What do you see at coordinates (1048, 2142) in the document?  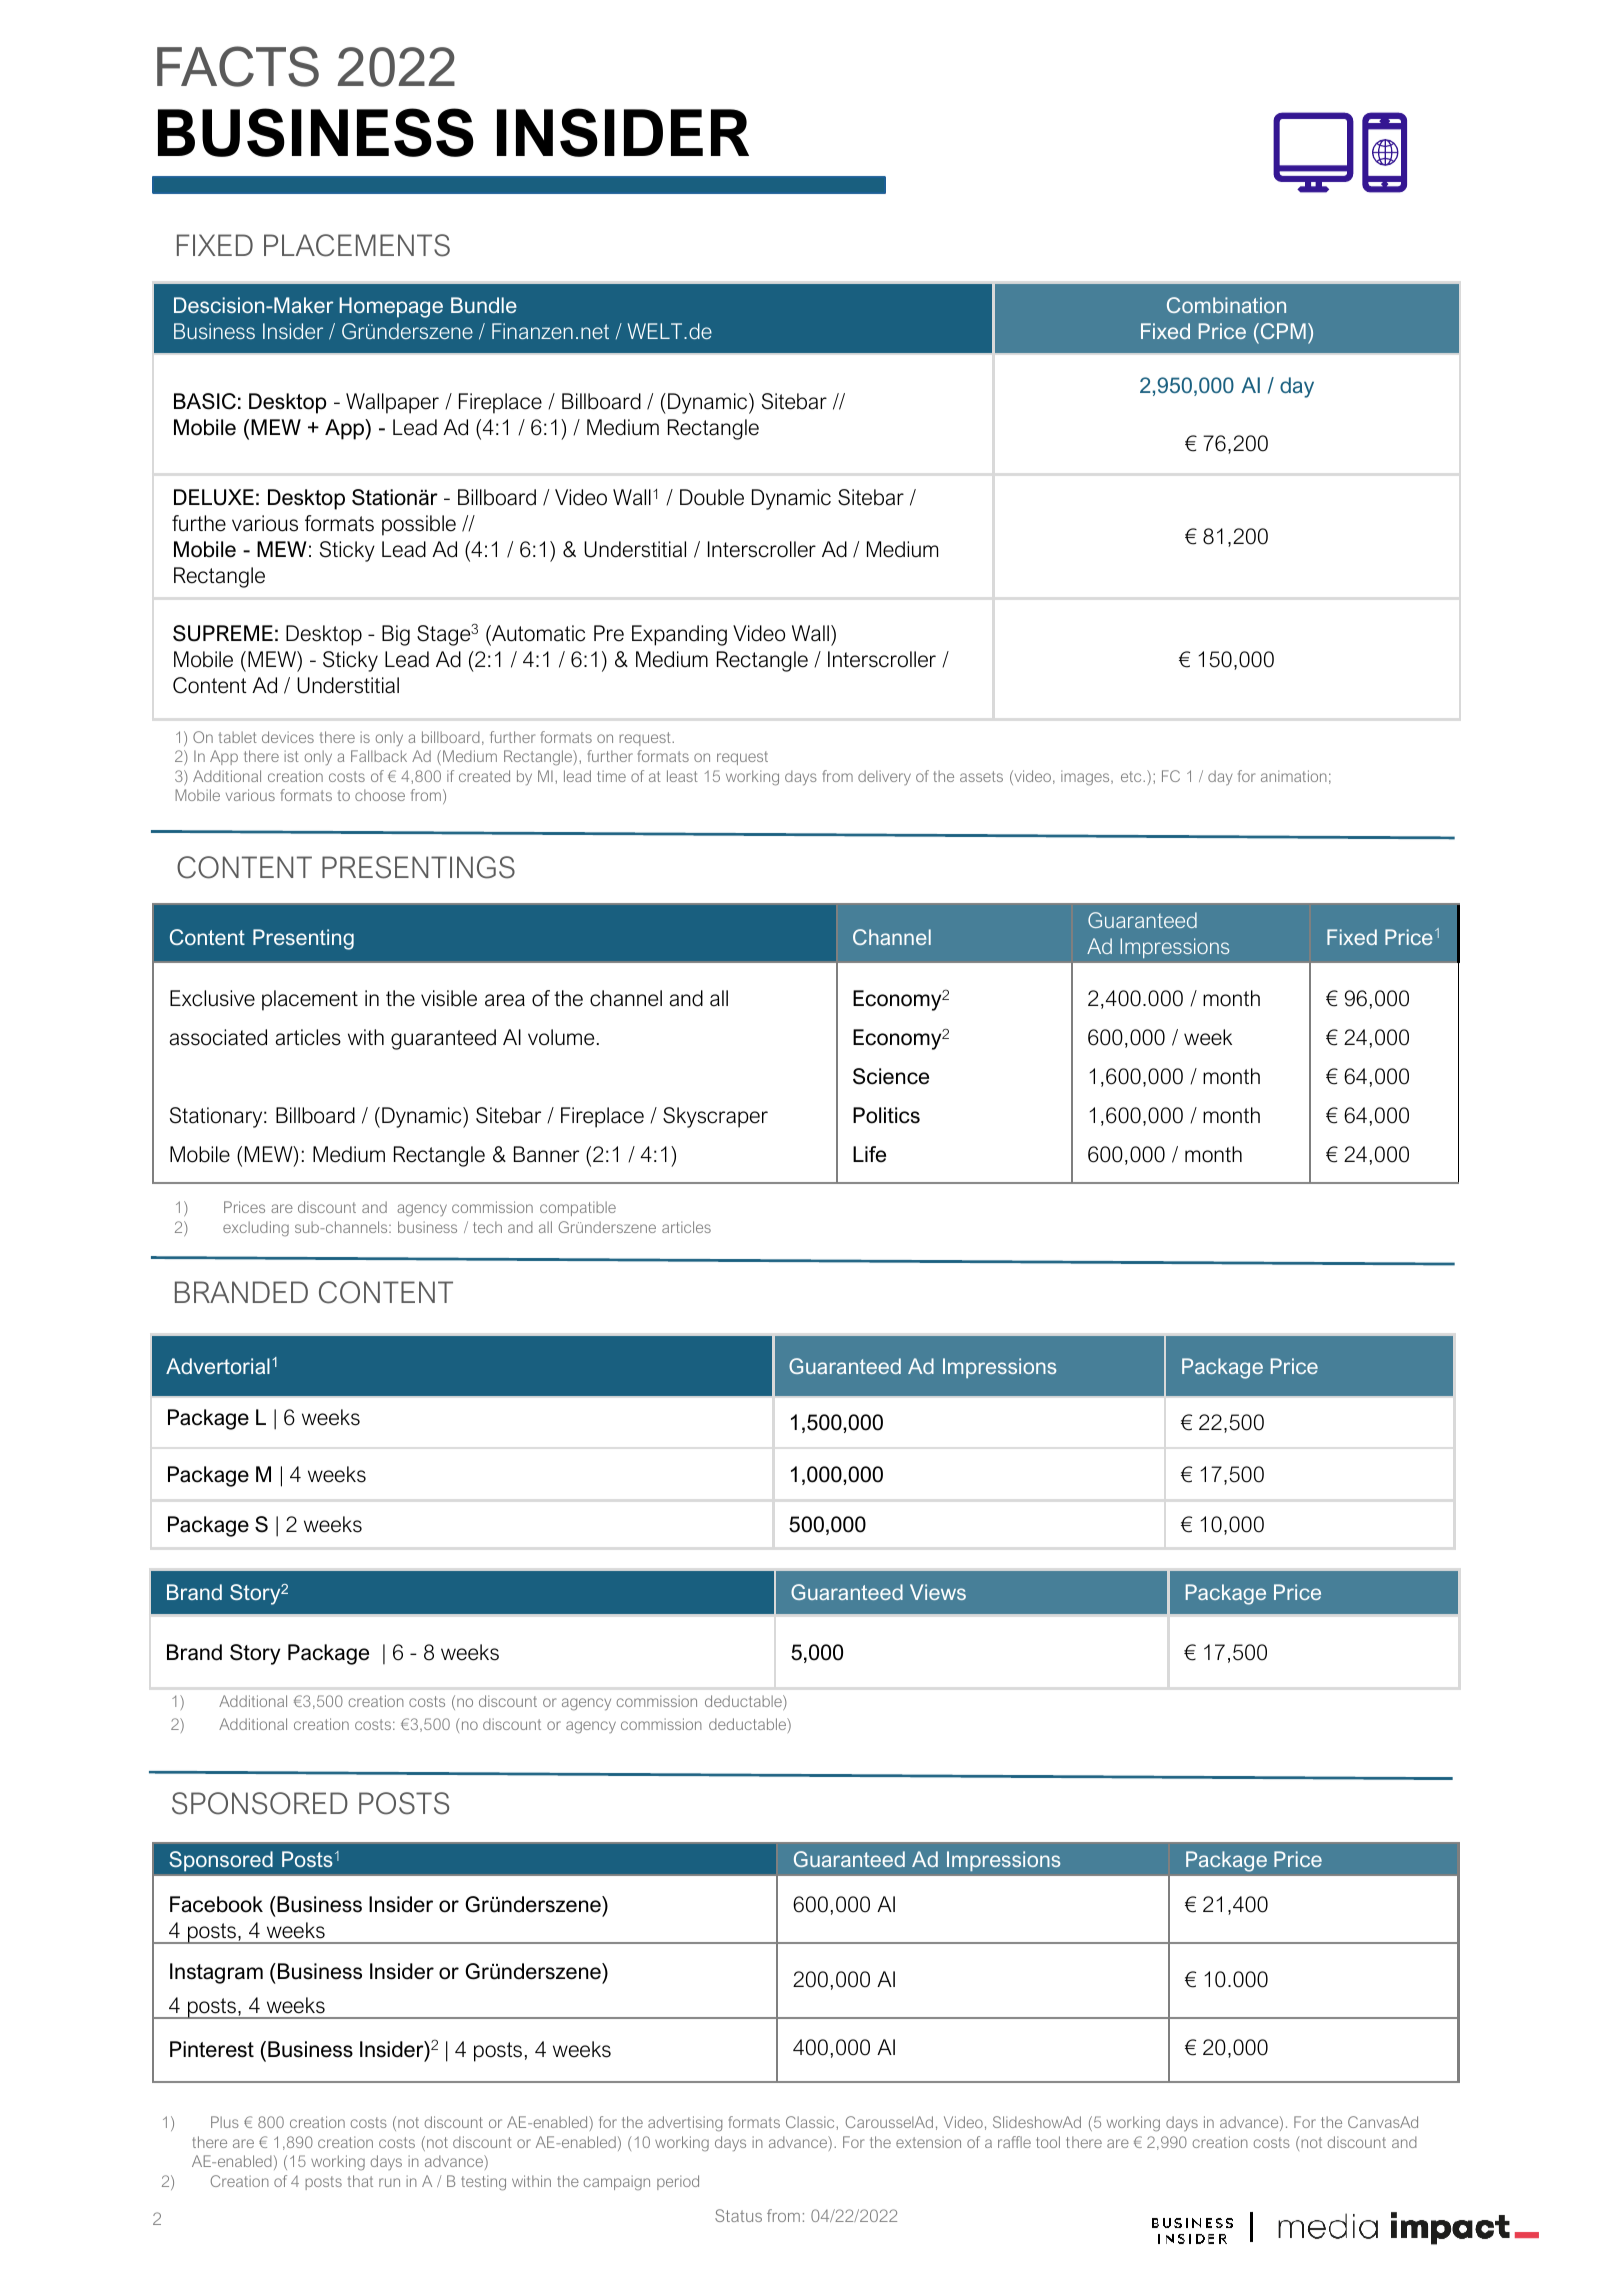 I see `tool` at bounding box center [1048, 2142].
